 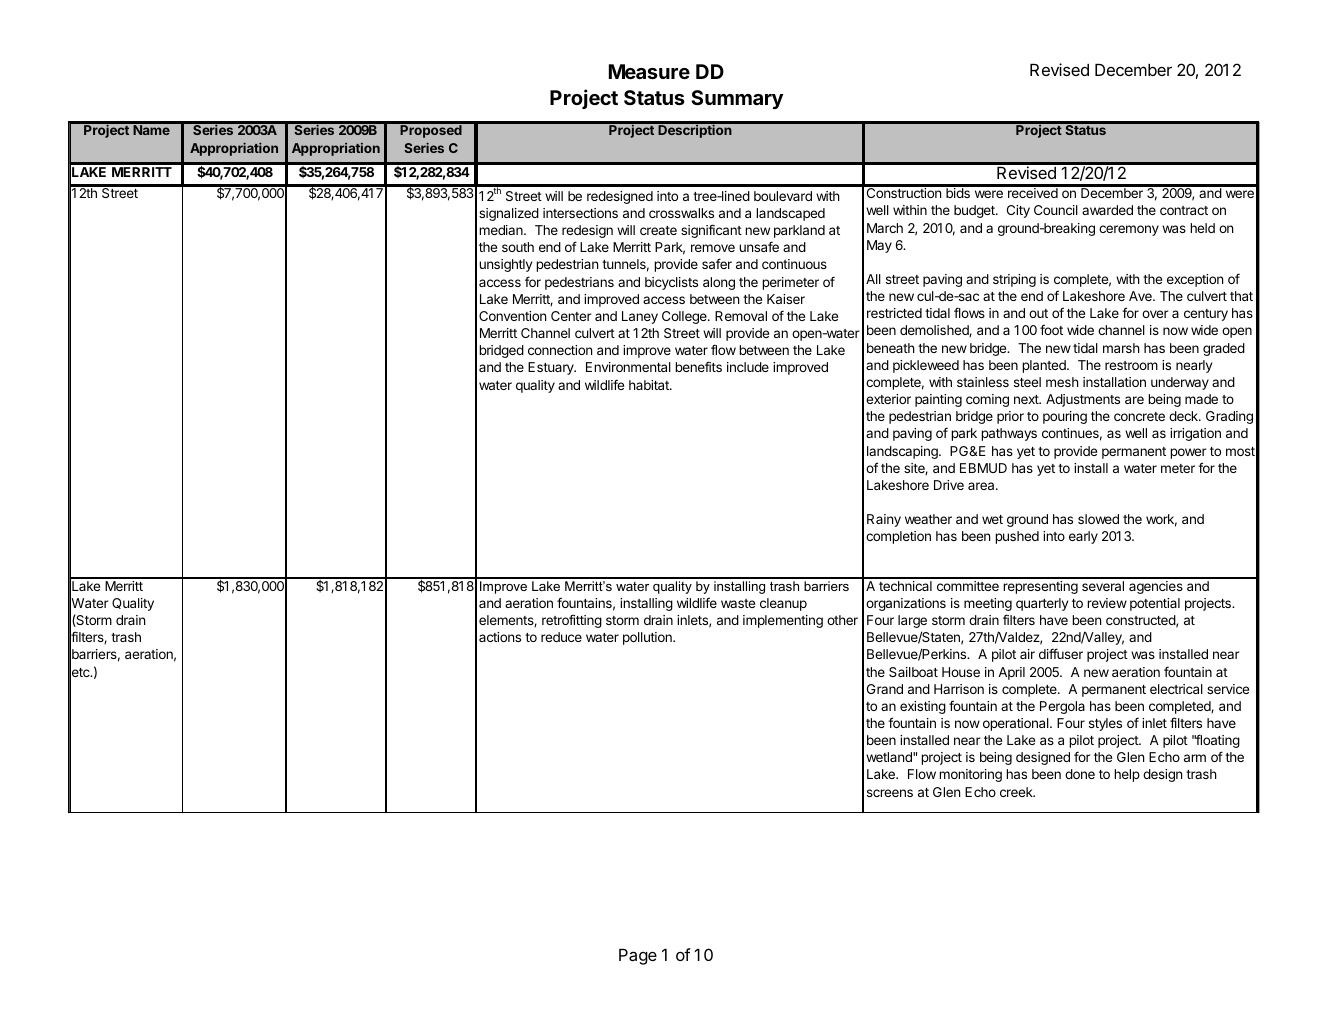 What do you see at coordinates (894, 313) in the page?
I see `restricted` at bounding box center [894, 313].
